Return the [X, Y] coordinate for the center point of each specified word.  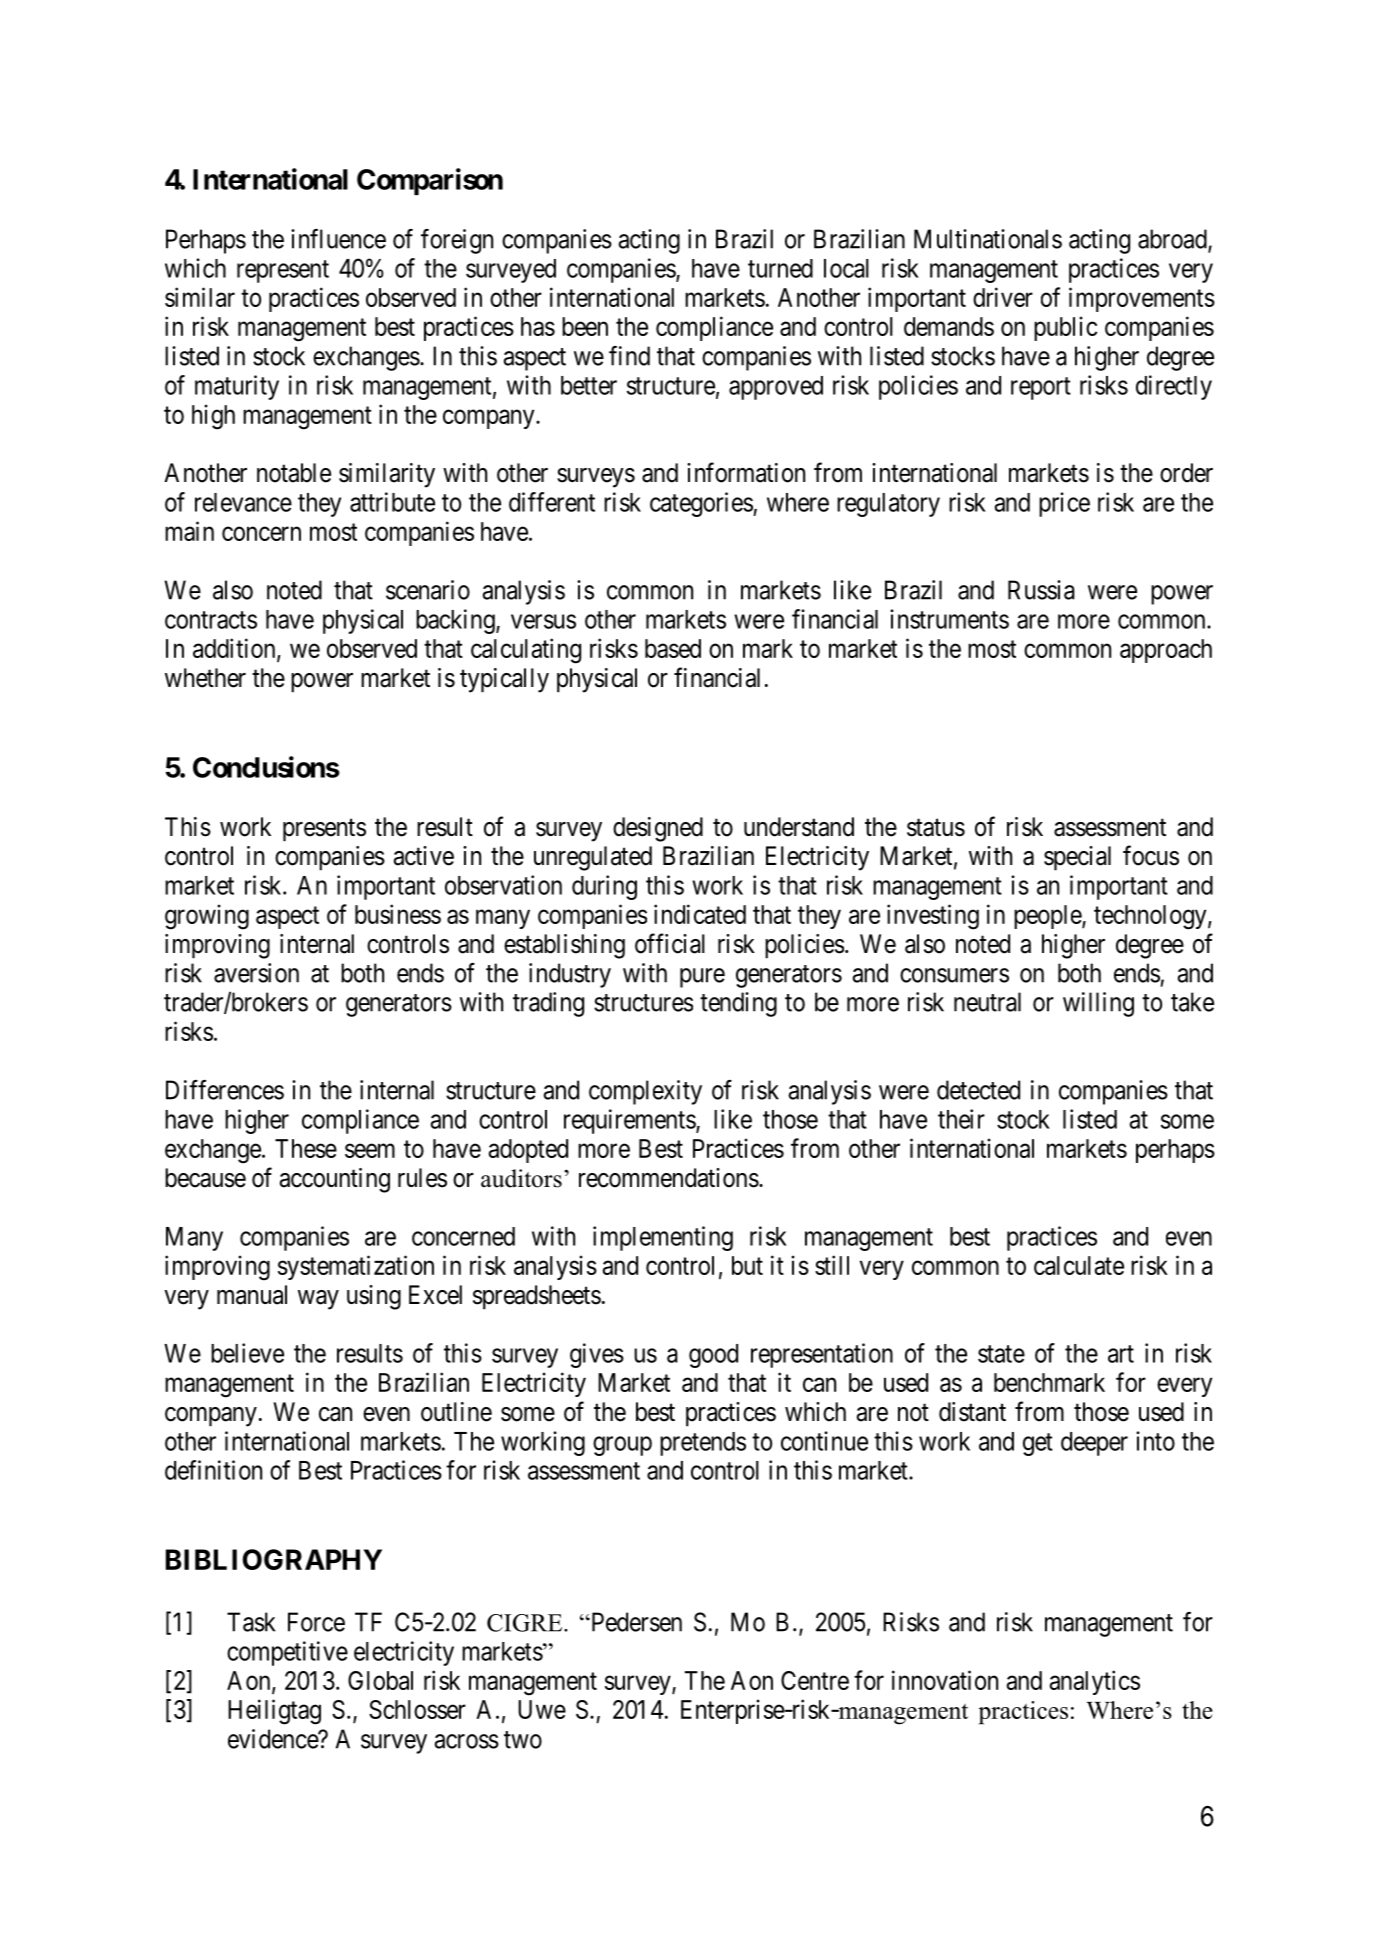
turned [780, 268]
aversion [256, 973]
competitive [287, 1653]
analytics [1095, 1682]
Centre [815, 1680]
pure [702, 978]
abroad [1173, 240]
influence [338, 239]
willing [1098, 1004]
